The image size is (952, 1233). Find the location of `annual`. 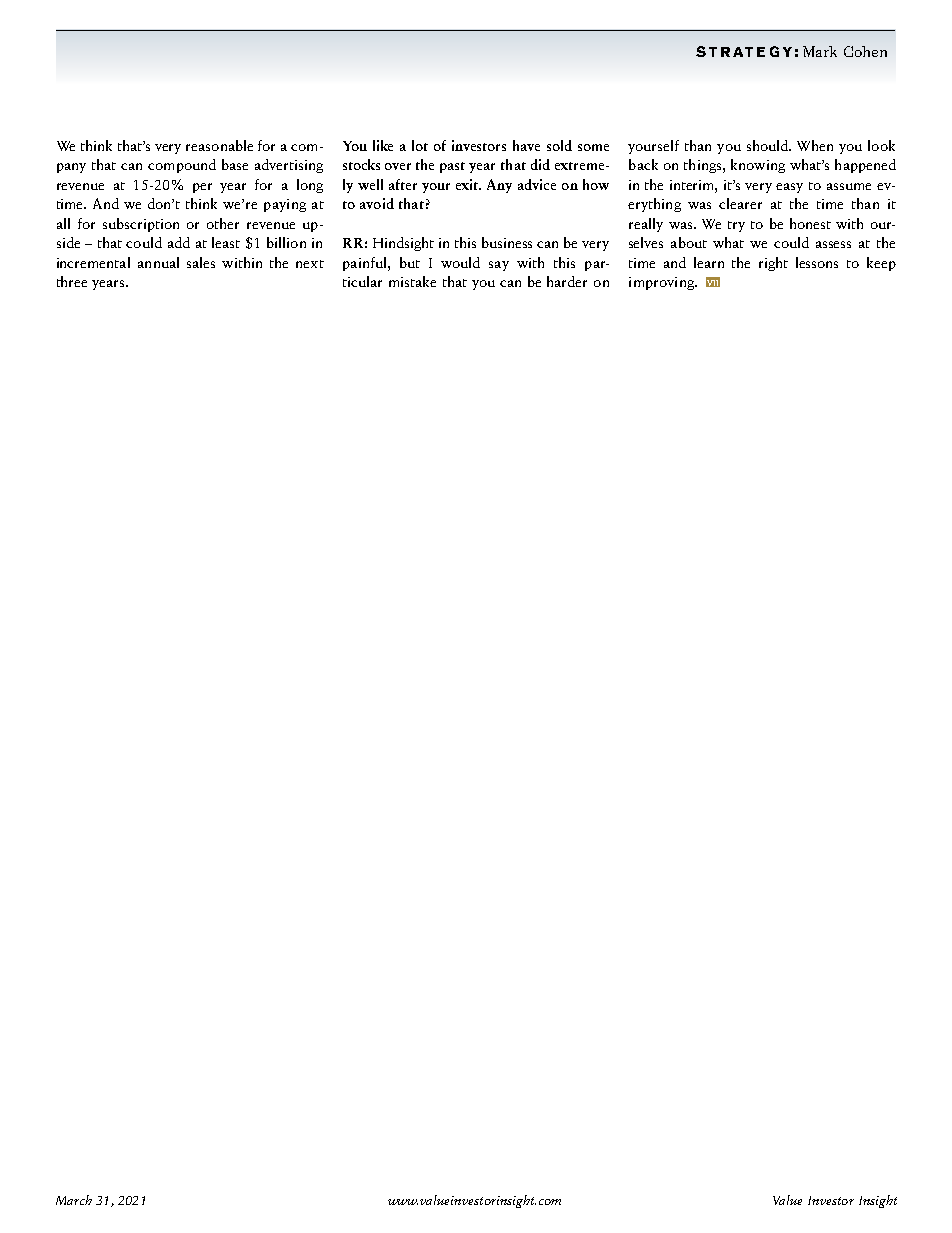

annual is located at coordinates (158, 262).
